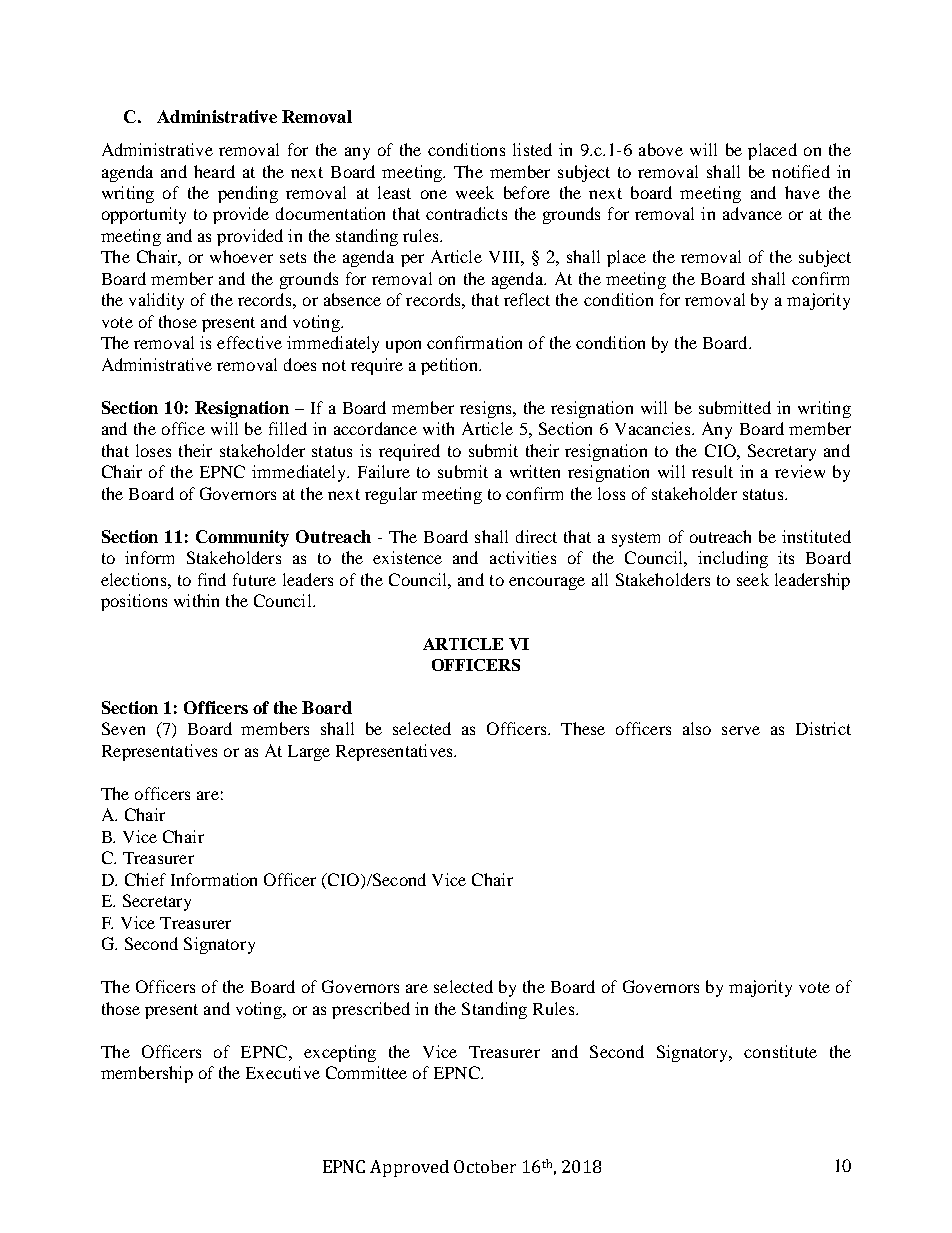 The height and width of the screenshot is (1233, 952). I want to click on loses, so click(153, 450).
